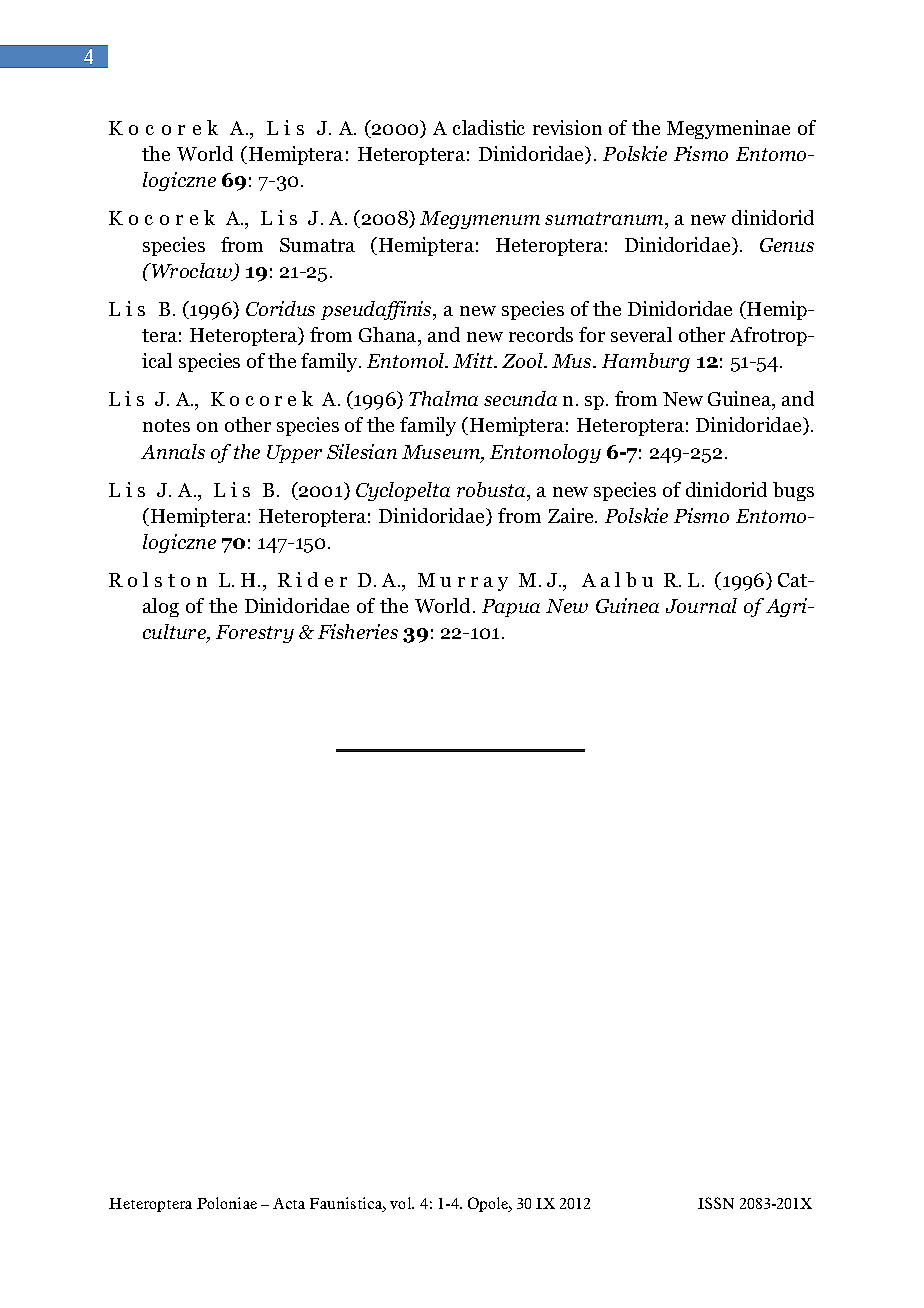 The image size is (924, 1308). Describe the element at coordinates (701, 605) in the image. I see `Journal` at that location.
